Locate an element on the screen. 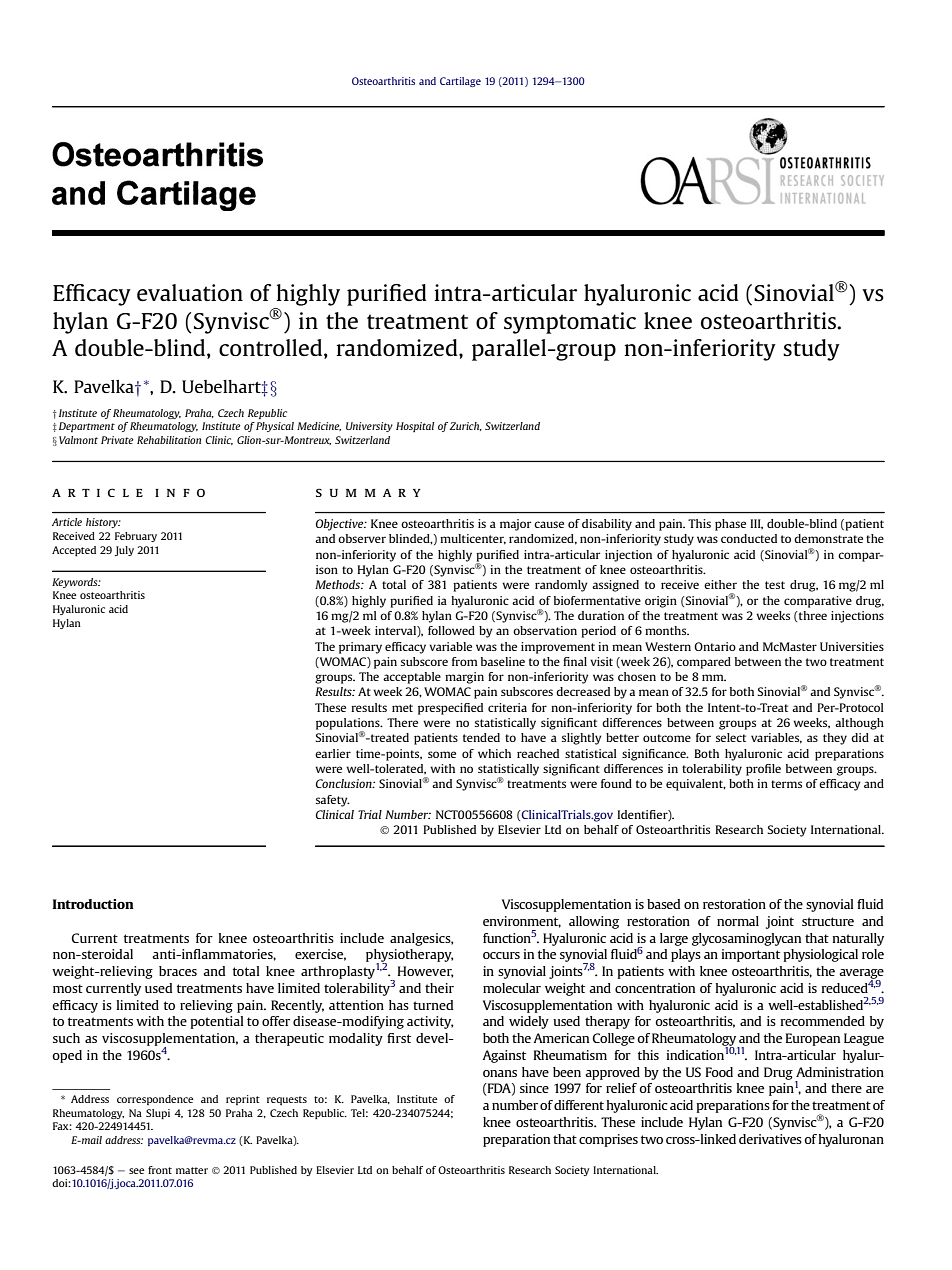  evaluation is located at coordinates (190, 292).
